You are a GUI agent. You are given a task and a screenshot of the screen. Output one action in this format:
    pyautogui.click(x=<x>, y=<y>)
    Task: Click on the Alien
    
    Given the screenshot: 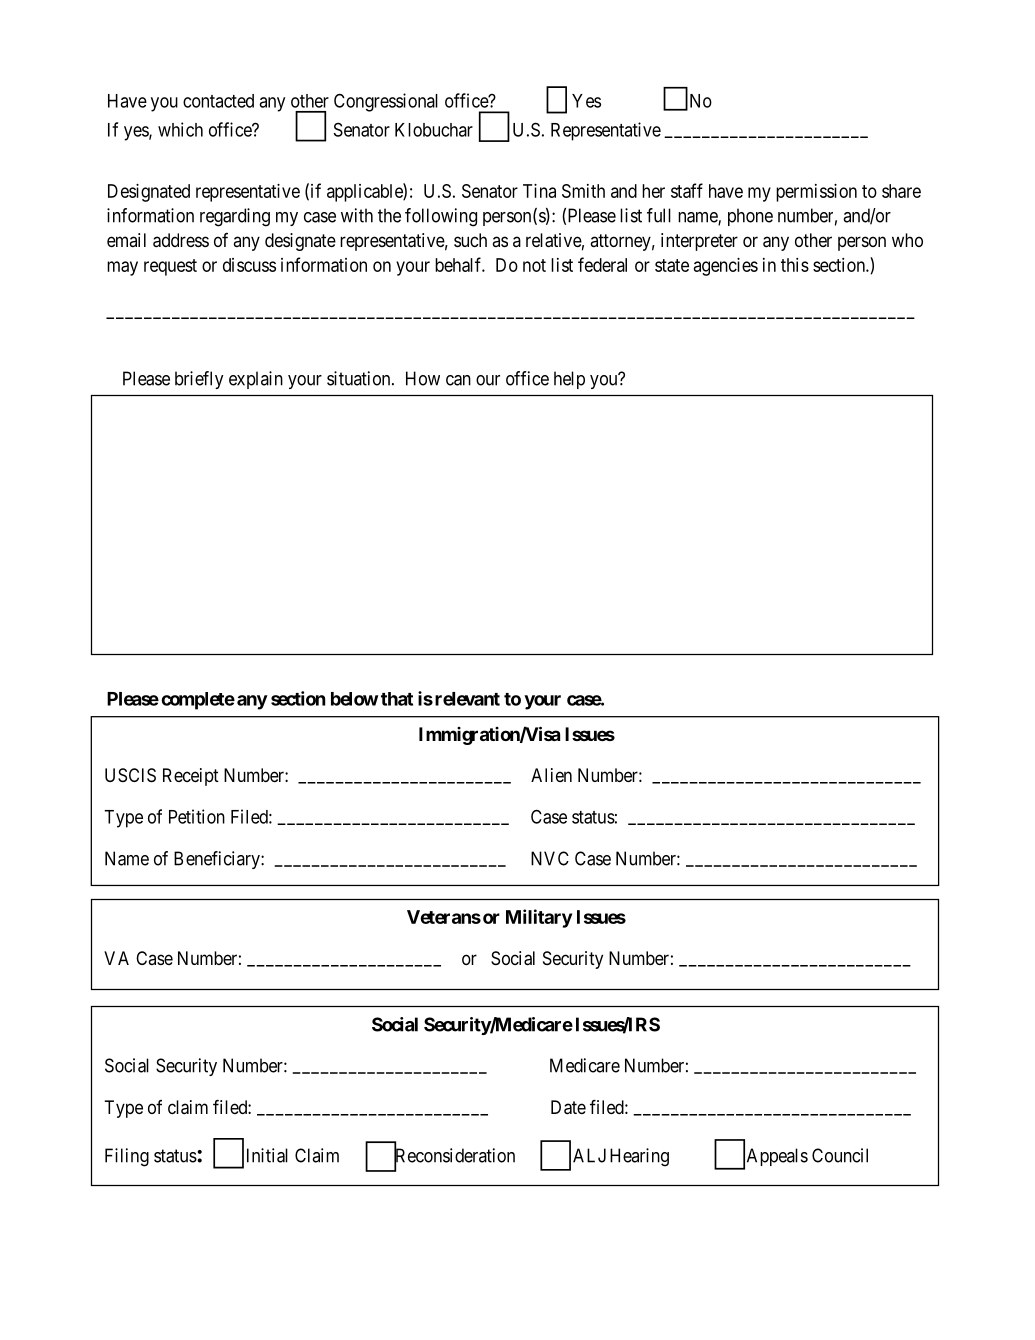 What is the action you would take?
    pyautogui.click(x=551, y=775)
